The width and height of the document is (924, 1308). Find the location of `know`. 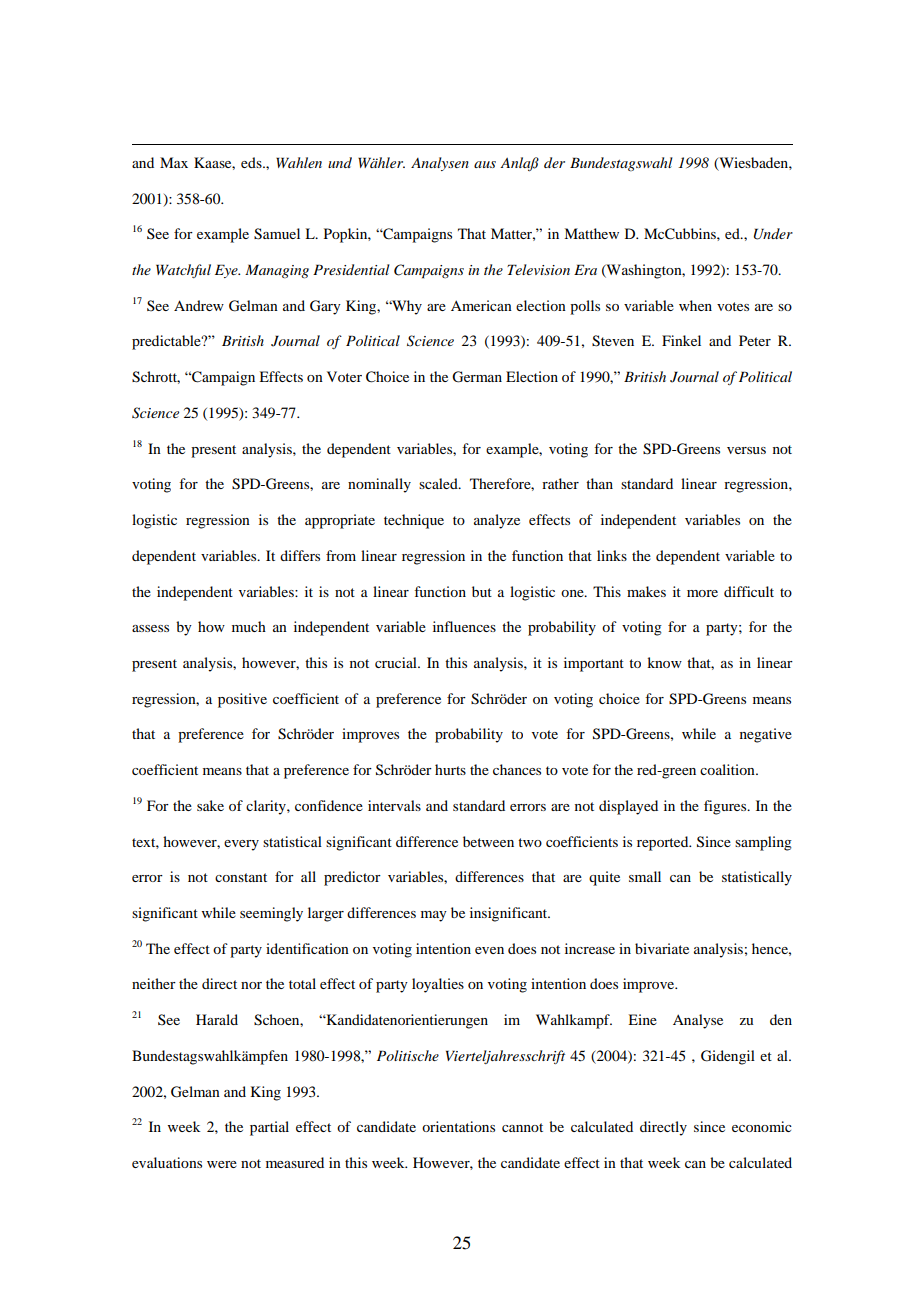

know is located at coordinates (664, 662).
